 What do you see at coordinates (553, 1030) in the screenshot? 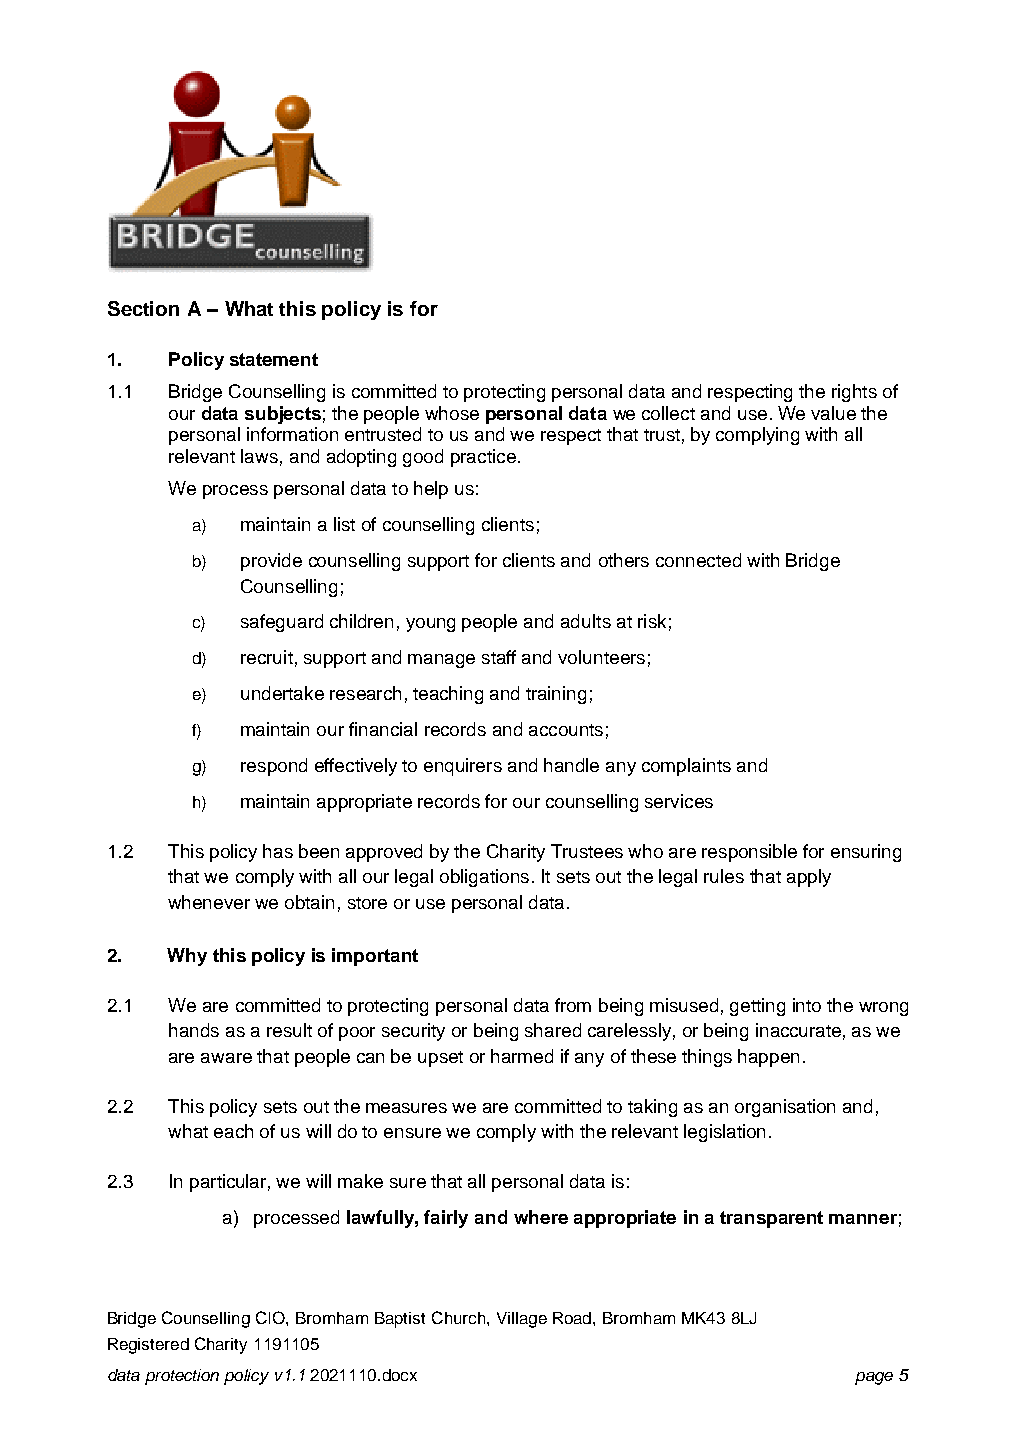
I see `shared` at bounding box center [553, 1030].
